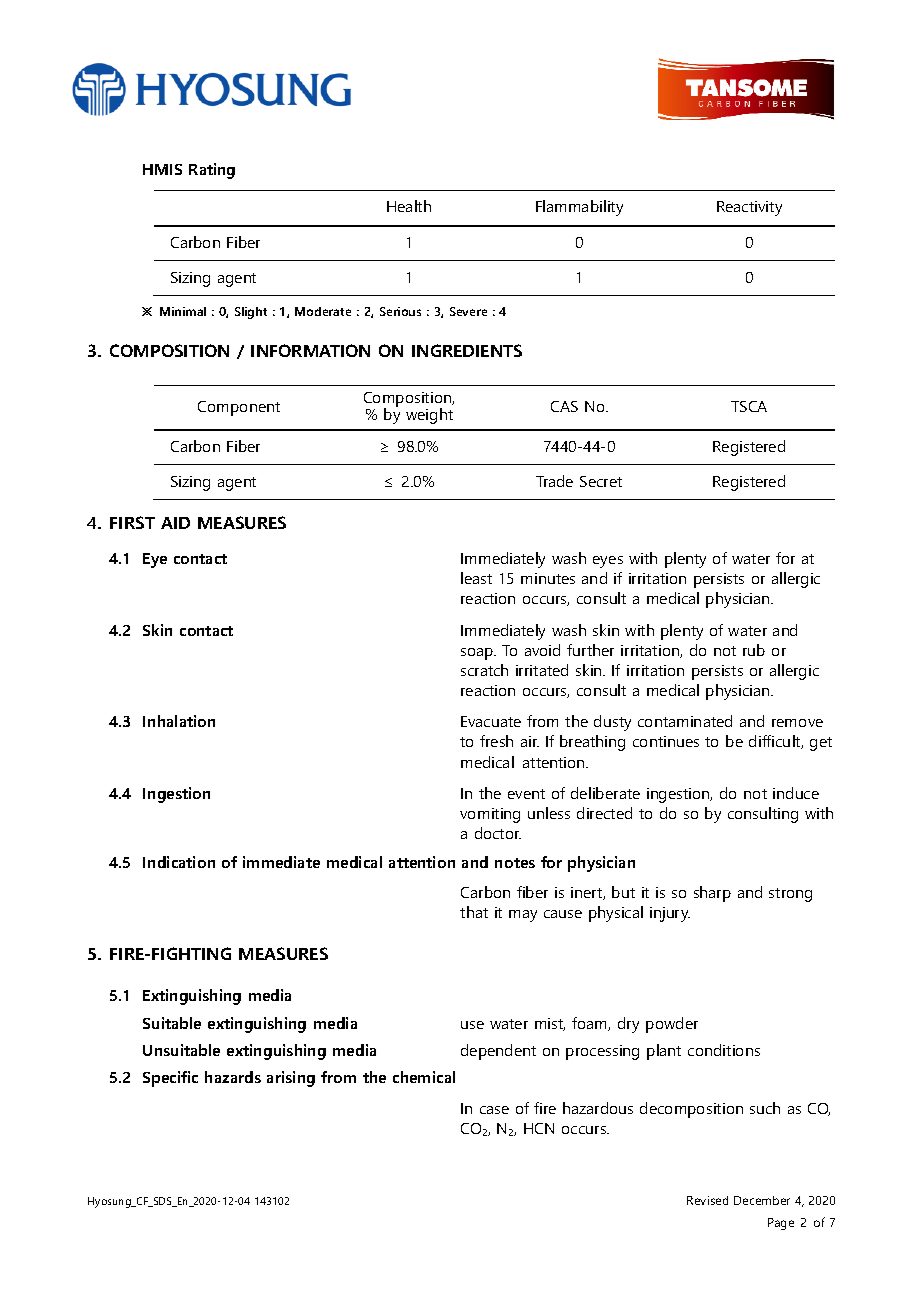 The height and width of the screenshot is (1308, 924). What do you see at coordinates (429, 416) in the screenshot?
I see `weight` at bounding box center [429, 416].
